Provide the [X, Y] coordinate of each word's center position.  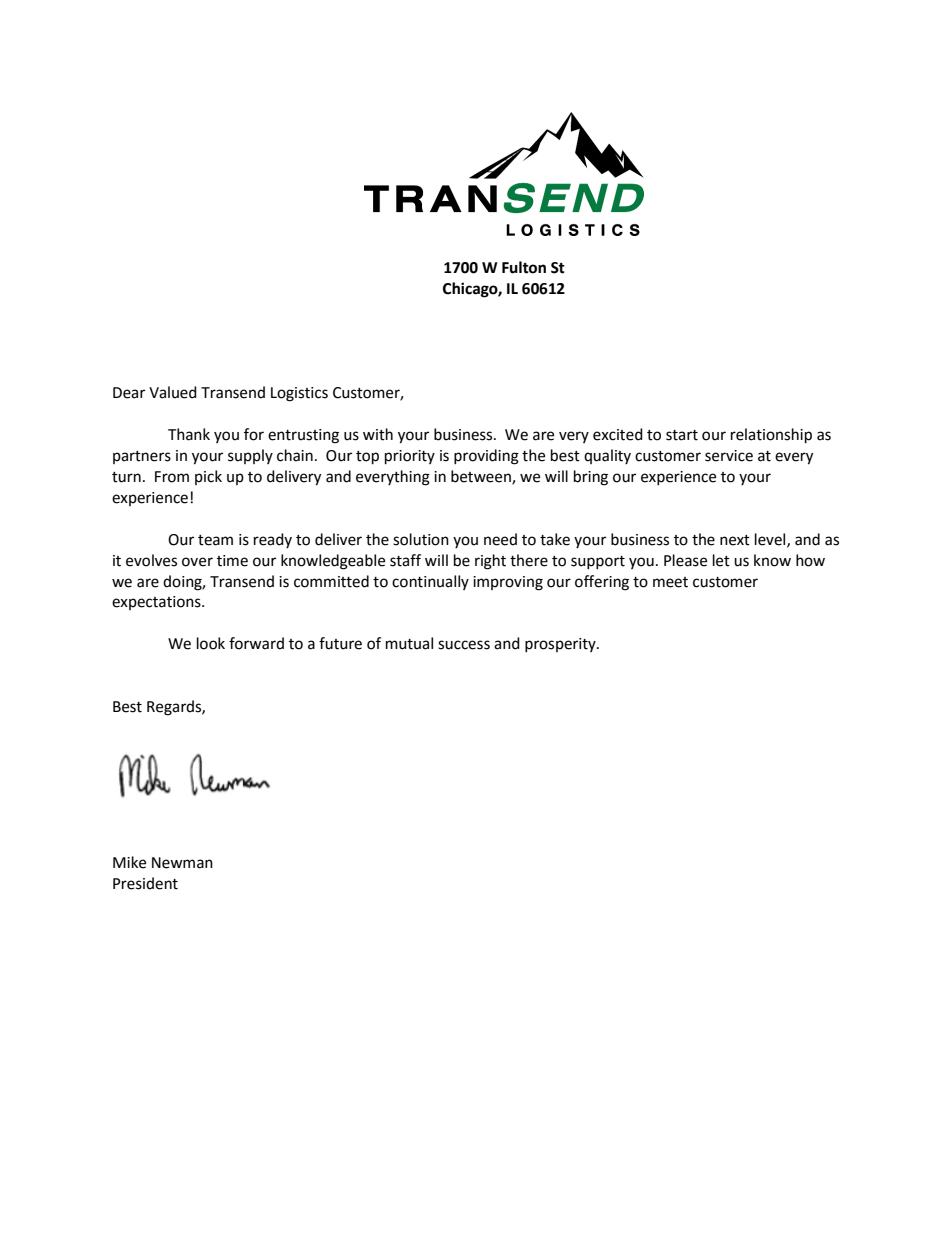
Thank [189, 434]
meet [670, 582]
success [464, 645]
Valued [173, 392]
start [682, 435]
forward [256, 643]
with [378, 434]
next [735, 540]
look [211, 643]
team [215, 540]
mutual [409, 643]
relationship [771, 436]
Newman [182, 863]
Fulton [524, 267]
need [500, 539]
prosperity [561, 645]
